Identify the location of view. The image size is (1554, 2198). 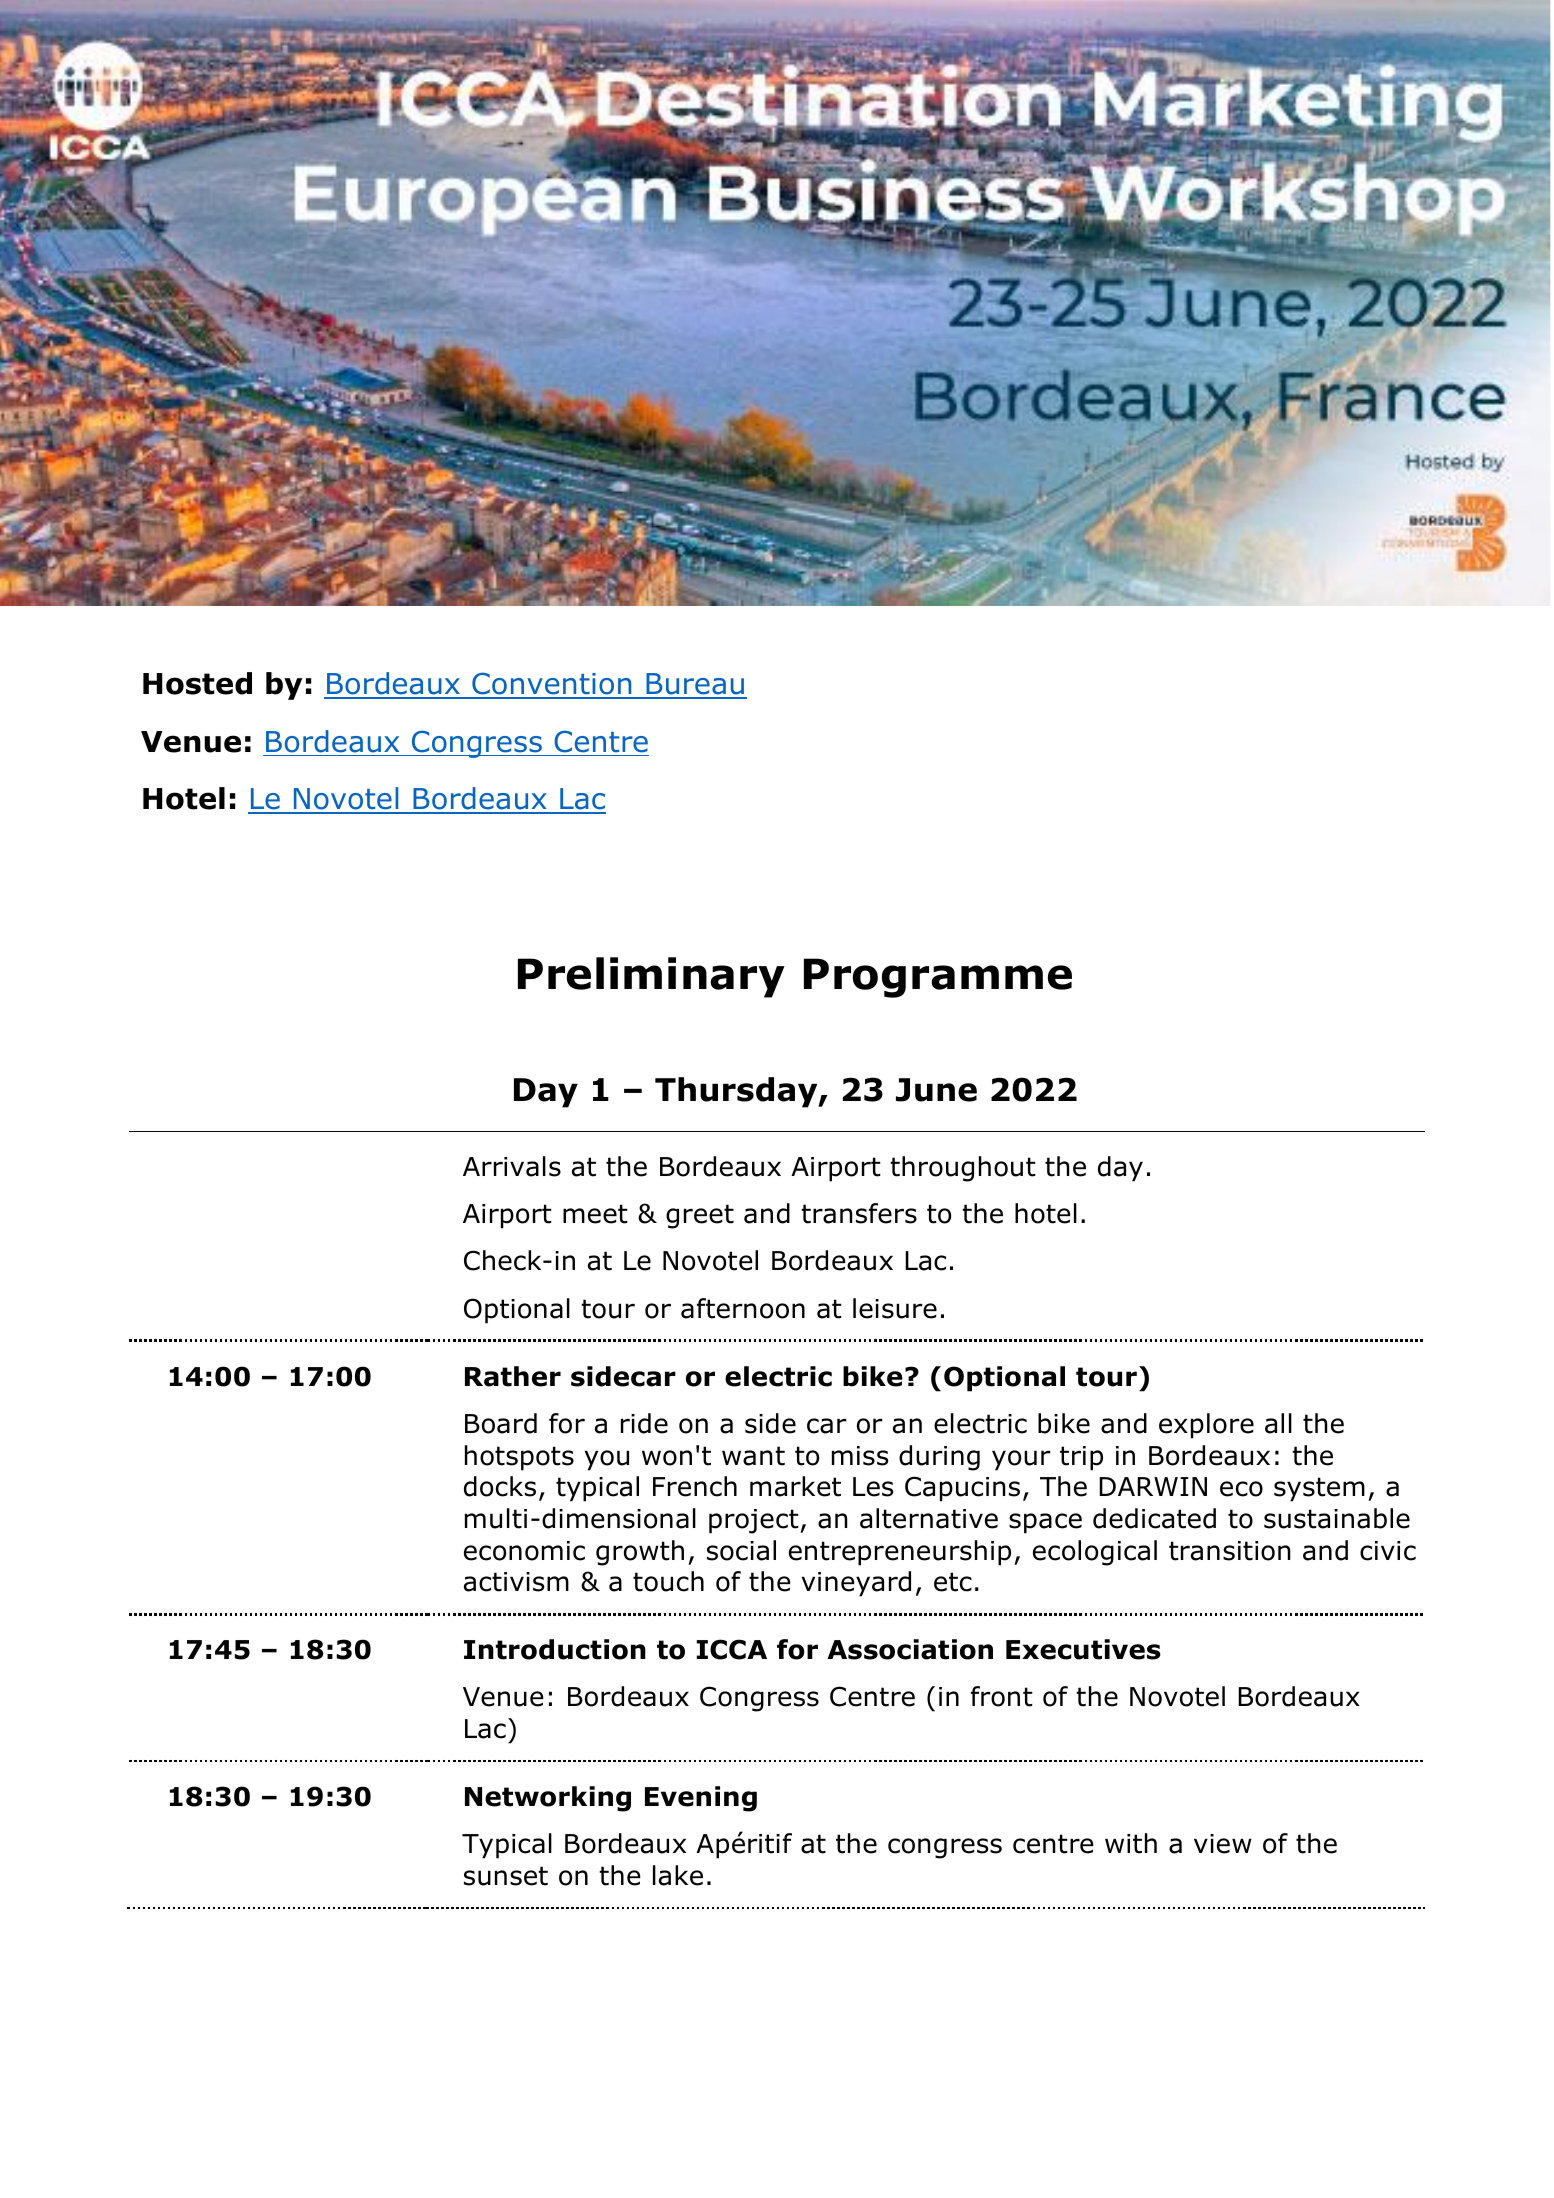
(1223, 1844).
